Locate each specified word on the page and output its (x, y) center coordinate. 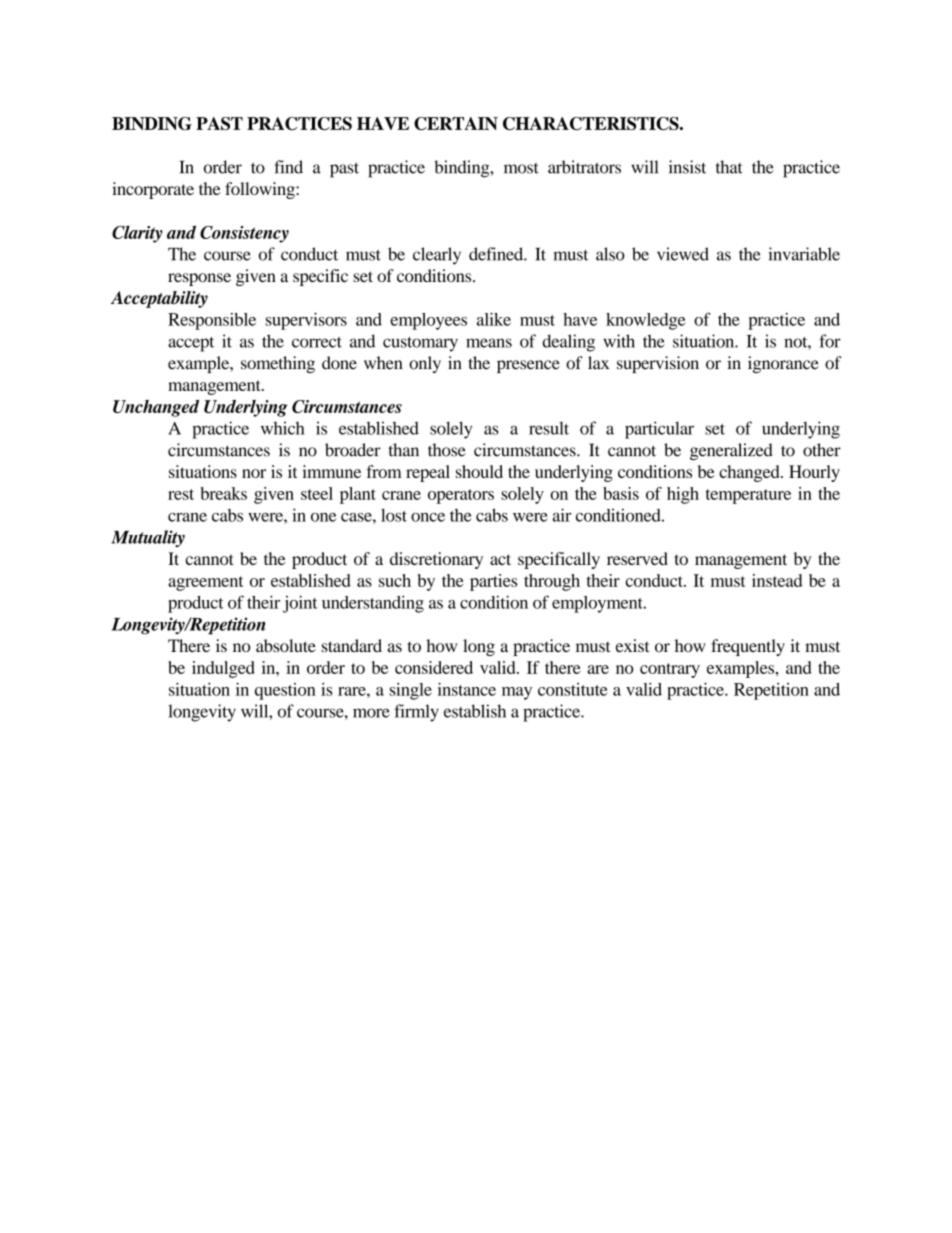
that (729, 167)
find (288, 167)
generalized (731, 451)
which (283, 428)
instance (467, 689)
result (549, 428)
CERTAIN (456, 123)
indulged (223, 669)
